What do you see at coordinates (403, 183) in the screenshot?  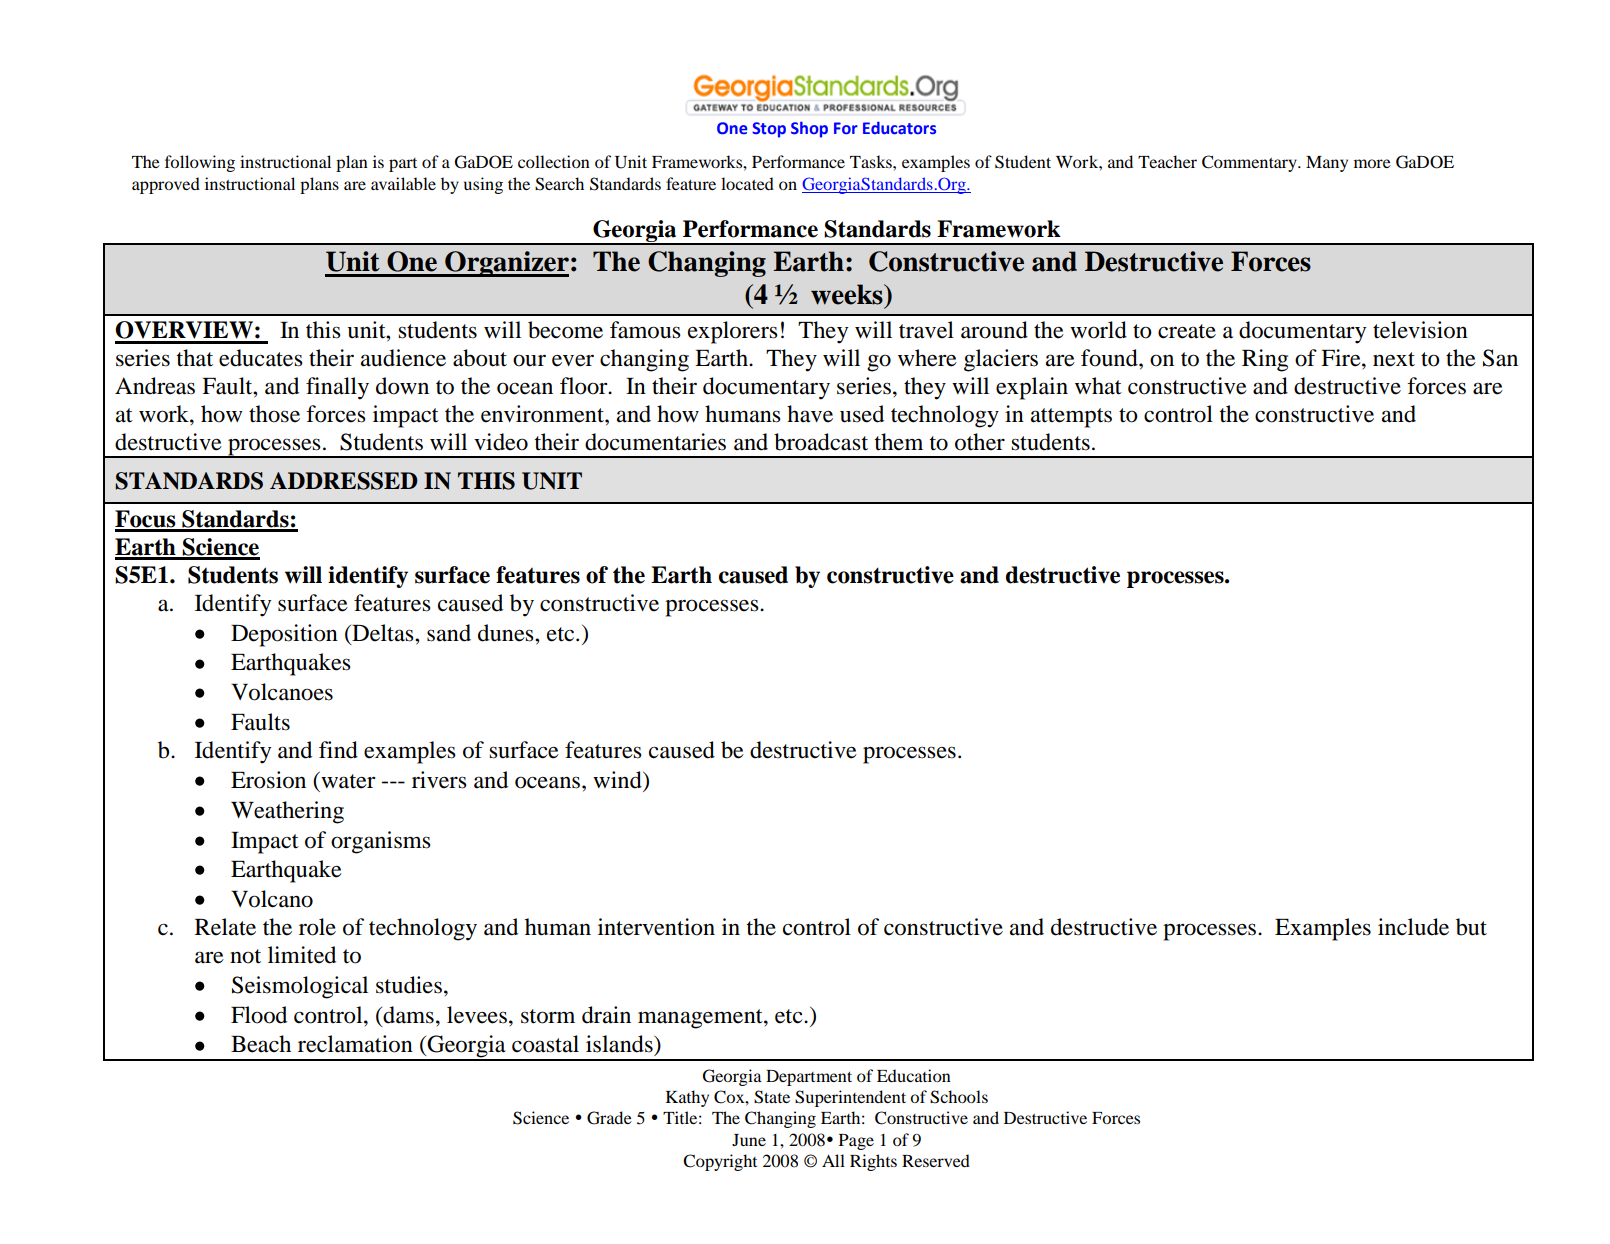 I see `available` at bounding box center [403, 183].
